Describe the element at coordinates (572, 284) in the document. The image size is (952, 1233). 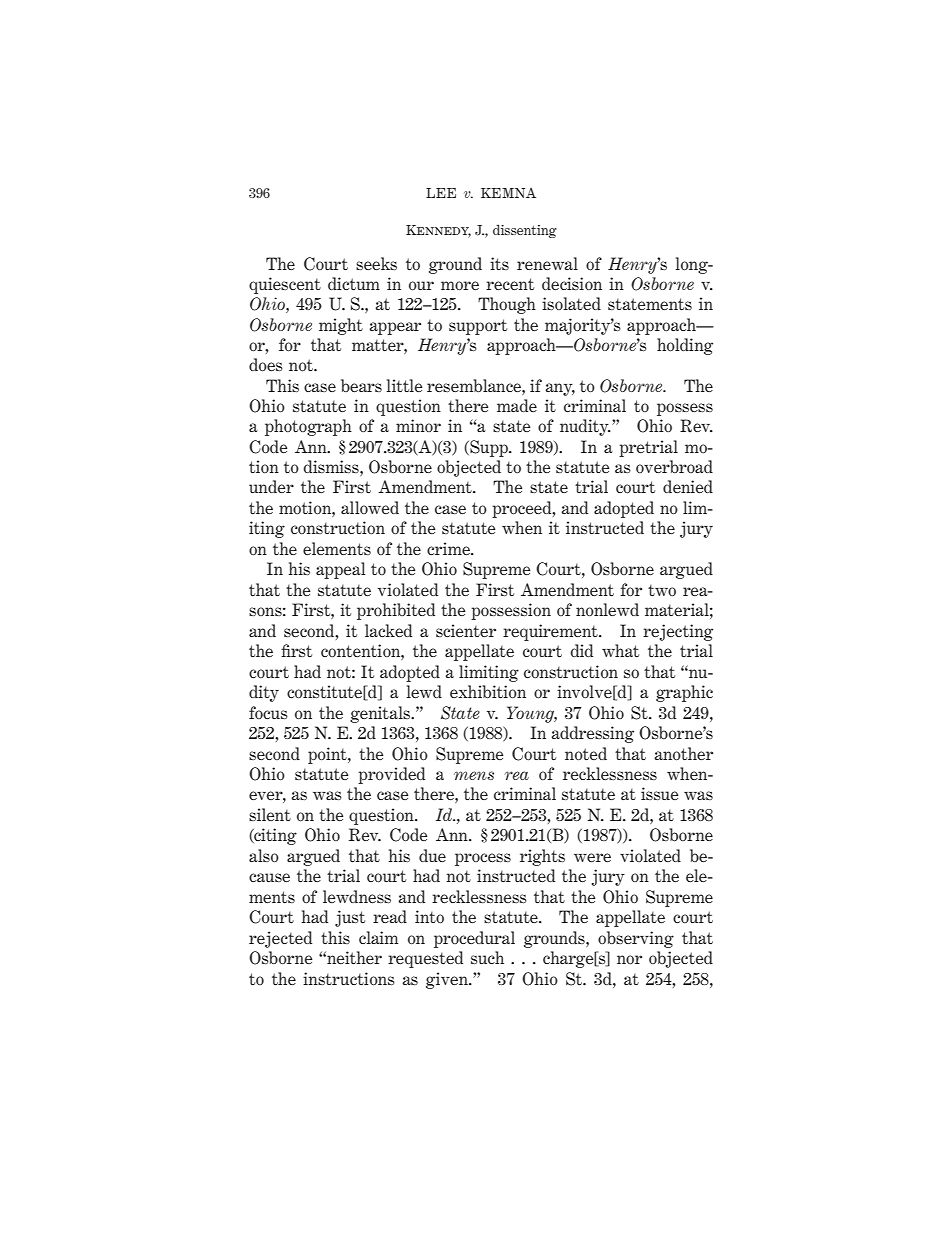
I see `decision` at that location.
